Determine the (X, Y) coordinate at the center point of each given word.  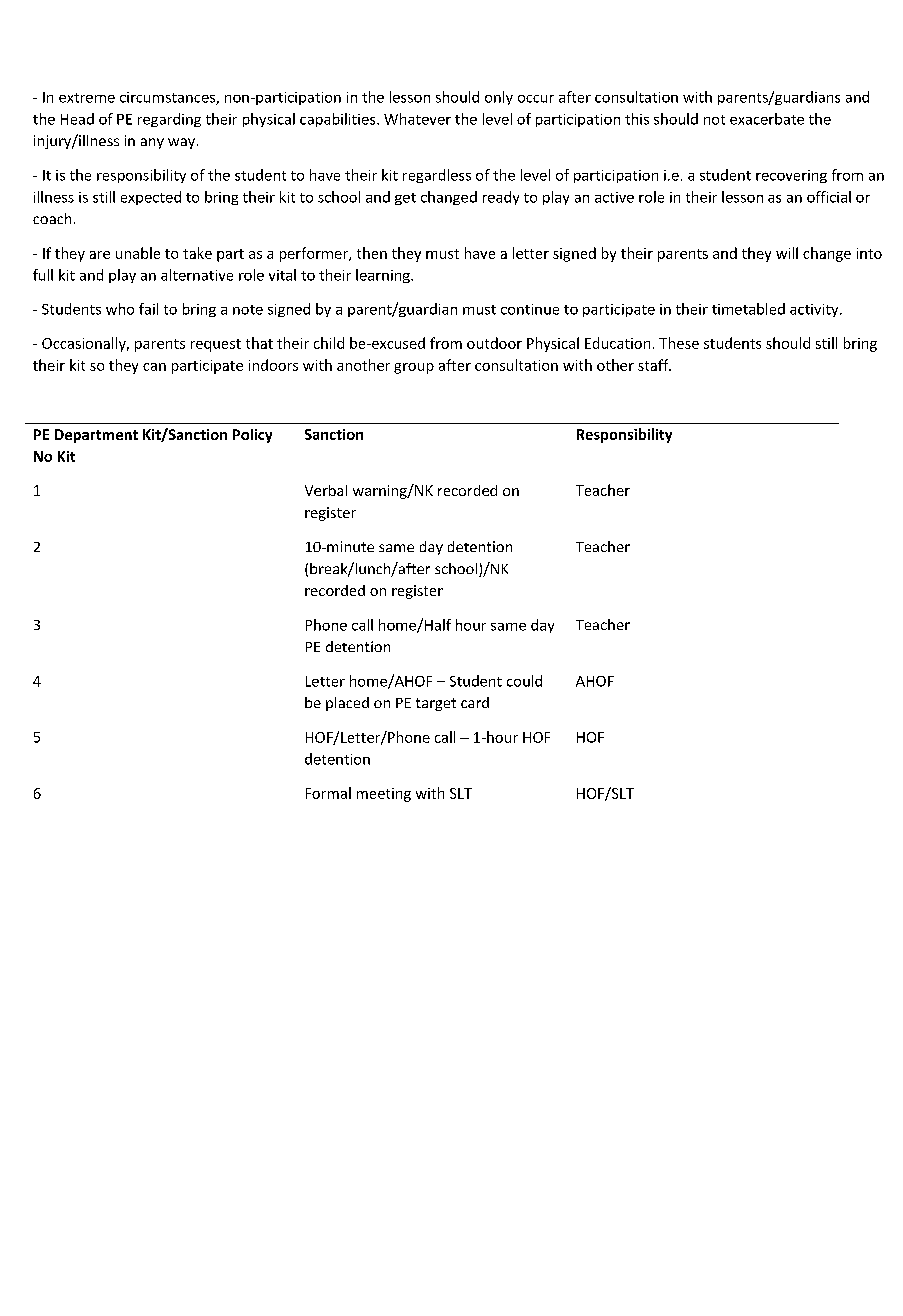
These (679, 343)
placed (347, 704)
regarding (169, 120)
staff (654, 365)
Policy (252, 436)
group (414, 368)
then (372, 253)
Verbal (326, 490)
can (154, 367)
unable (138, 253)
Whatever (417, 119)
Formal (328, 793)
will (787, 253)
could (524, 681)
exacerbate (767, 119)
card (475, 702)
